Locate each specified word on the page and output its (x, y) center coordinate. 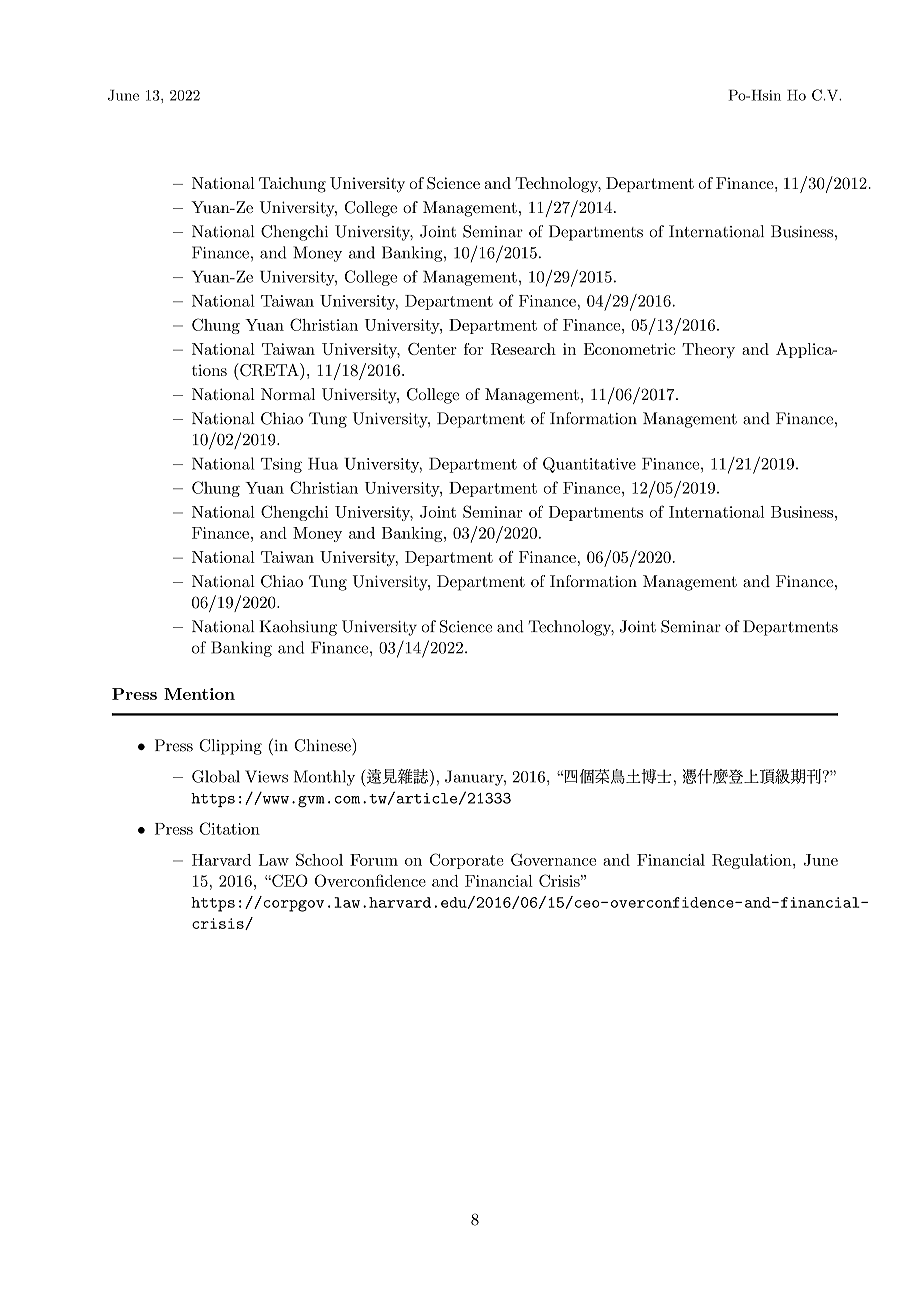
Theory (708, 350)
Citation (229, 828)
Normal (288, 394)
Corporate (466, 861)
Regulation (752, 861)
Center (432, 349)
